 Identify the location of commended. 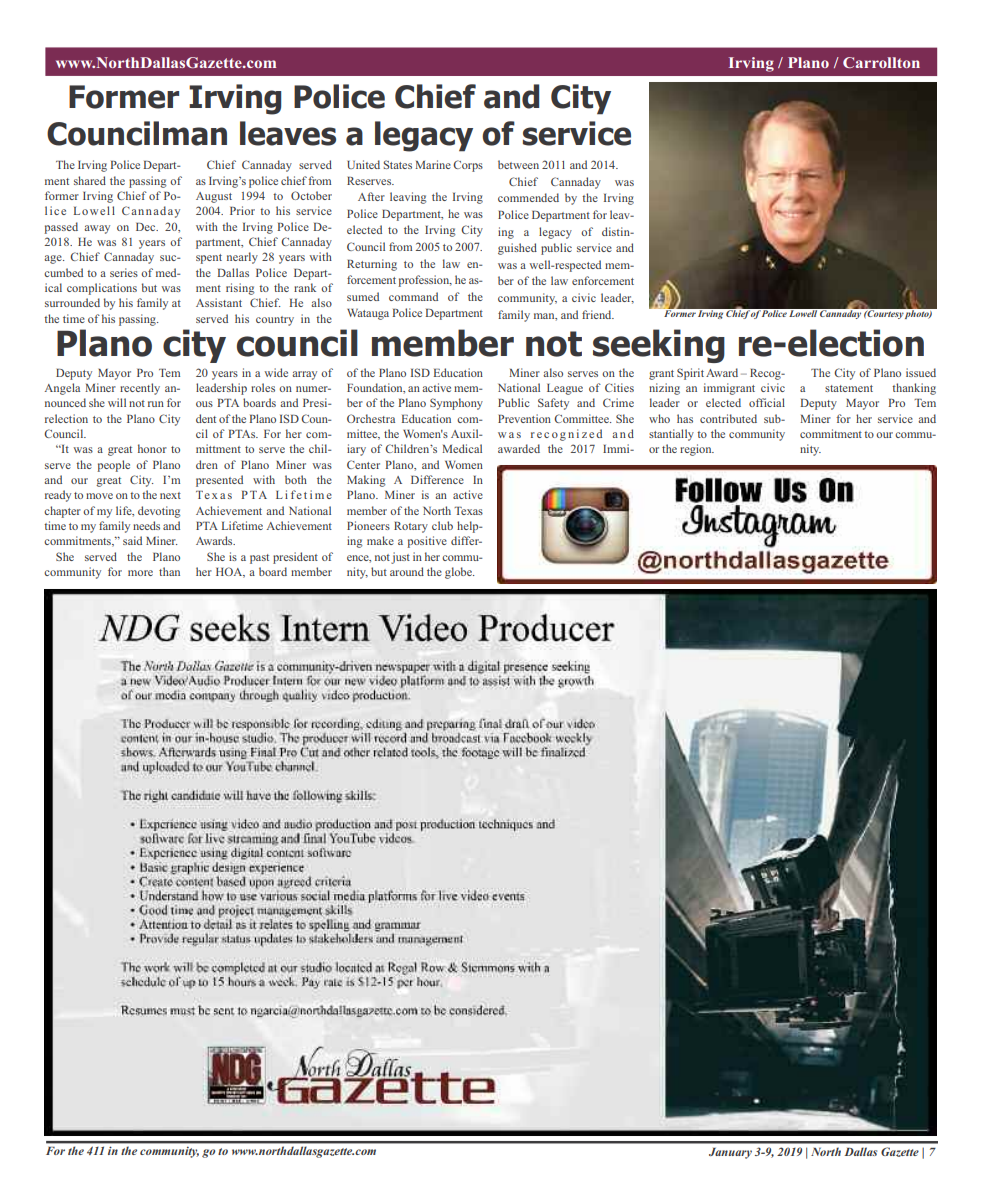
(528, 197).
